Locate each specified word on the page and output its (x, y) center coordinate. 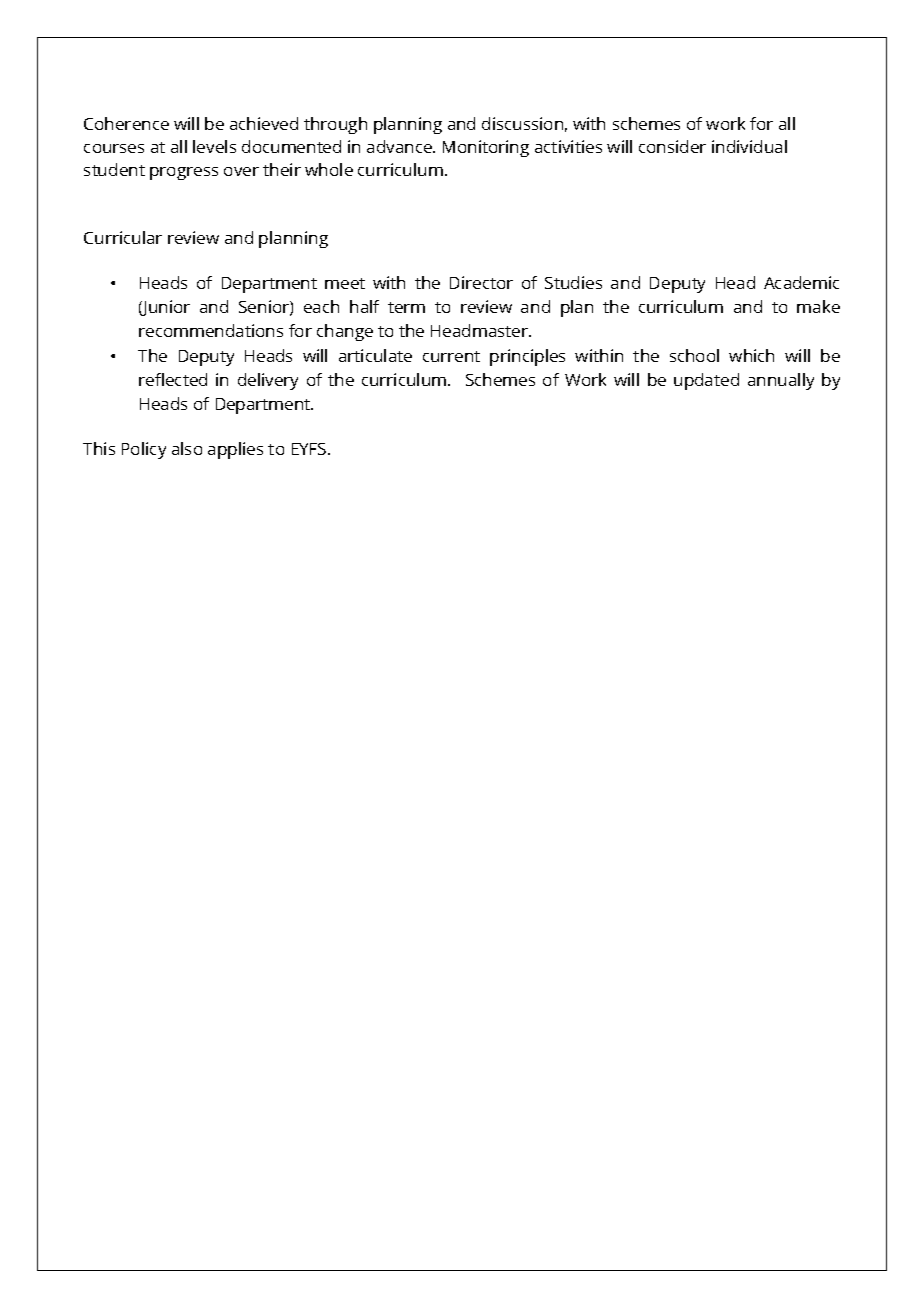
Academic (801, 282)
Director (481, 282)
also (187, 448)
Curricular (123, 237)
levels (214, 146)
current (451, 356)
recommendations (211, 330)
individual (749, 146)
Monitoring (486, 148)
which (751, 355)
